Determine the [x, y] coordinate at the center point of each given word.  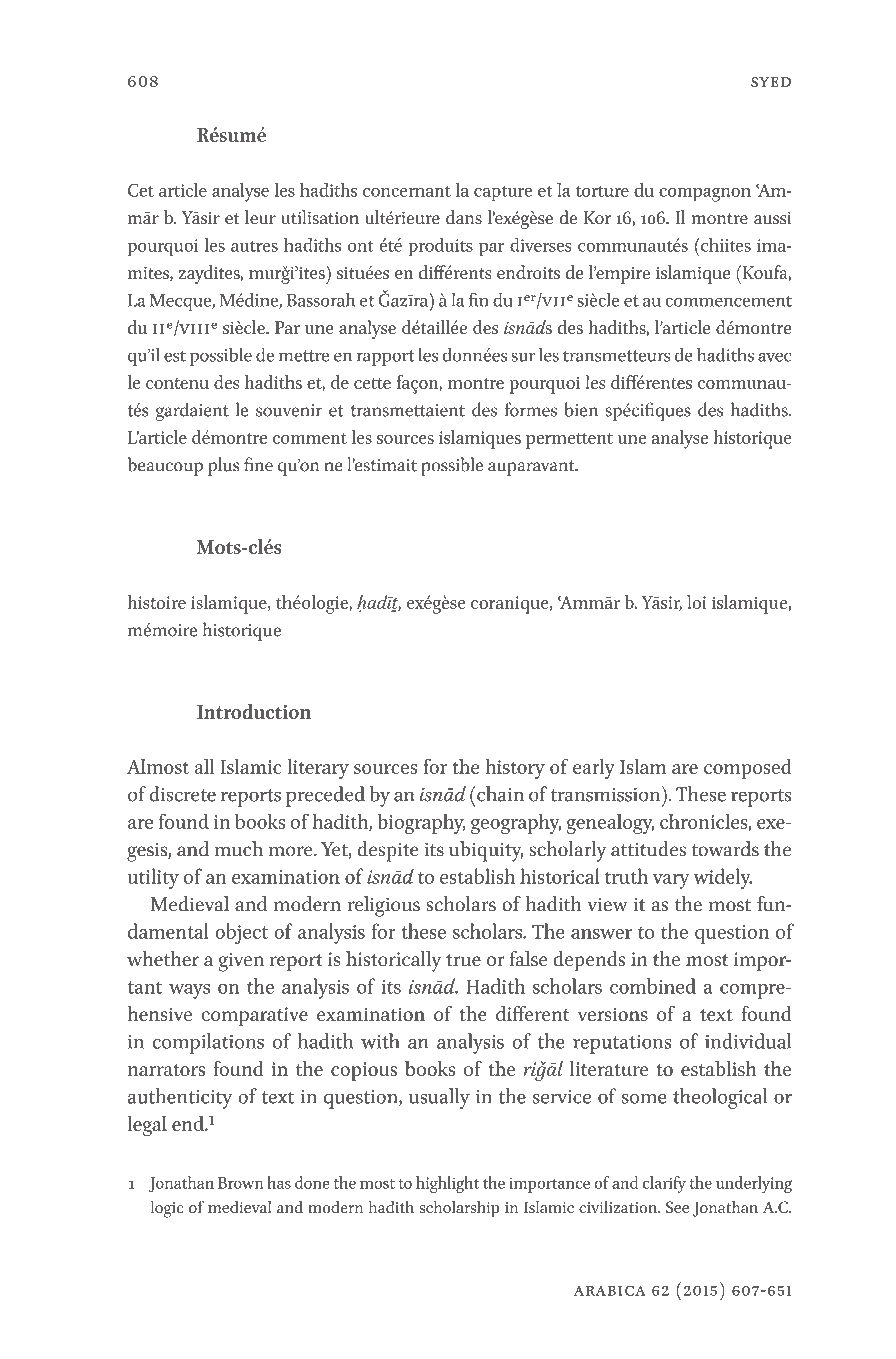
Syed [771, 82]
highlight [447, 1184]
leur [260, 217]
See [677, 1207]
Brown [240, 1183]
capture [503, 193]
